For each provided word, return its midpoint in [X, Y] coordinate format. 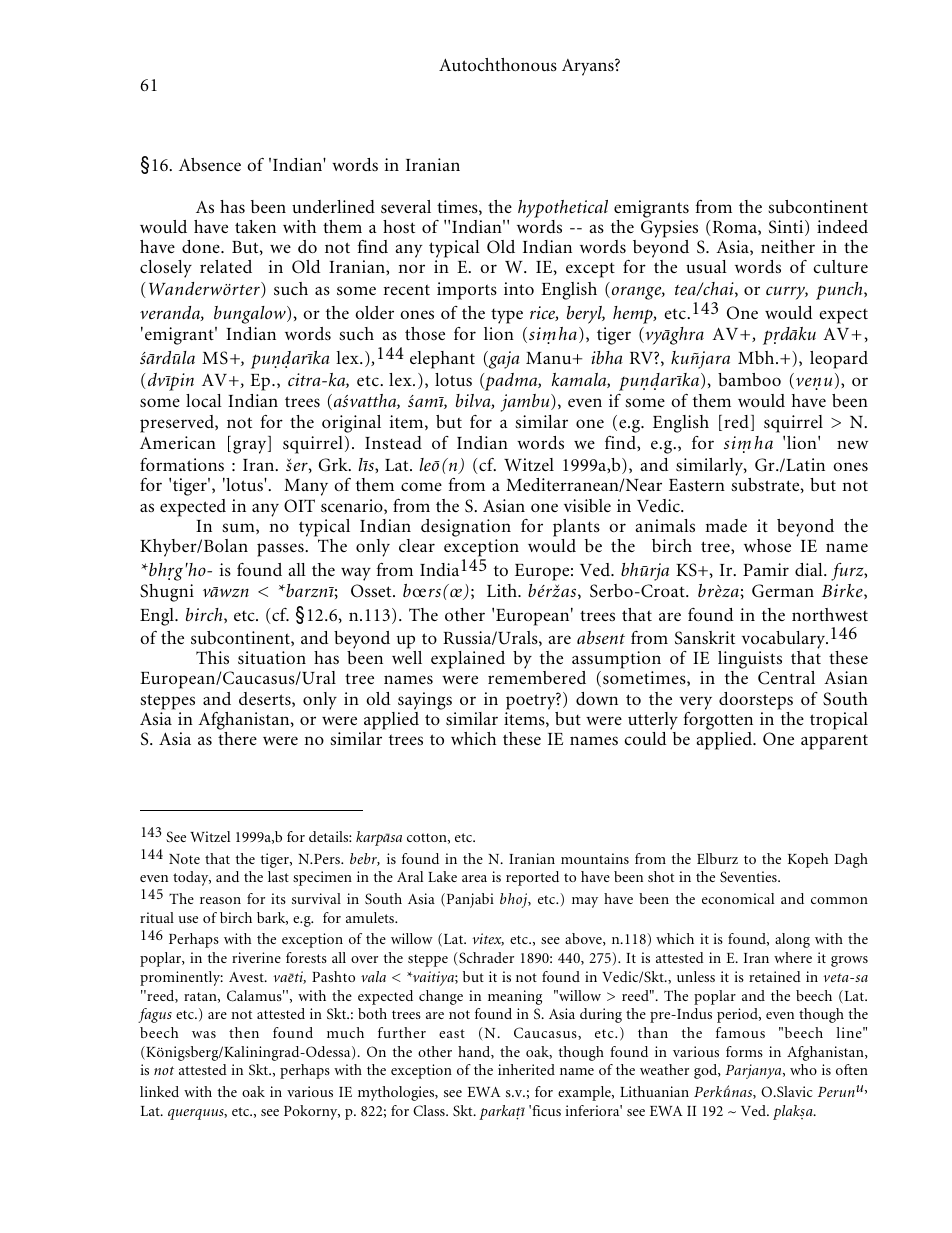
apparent [834, 742]
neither [788, 246]
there [237, 738]
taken [255, 226]
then [244, 1032]
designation [466, 528]
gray [251, 447]
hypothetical [563, 209]
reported [532, 878]
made [726, 525]
